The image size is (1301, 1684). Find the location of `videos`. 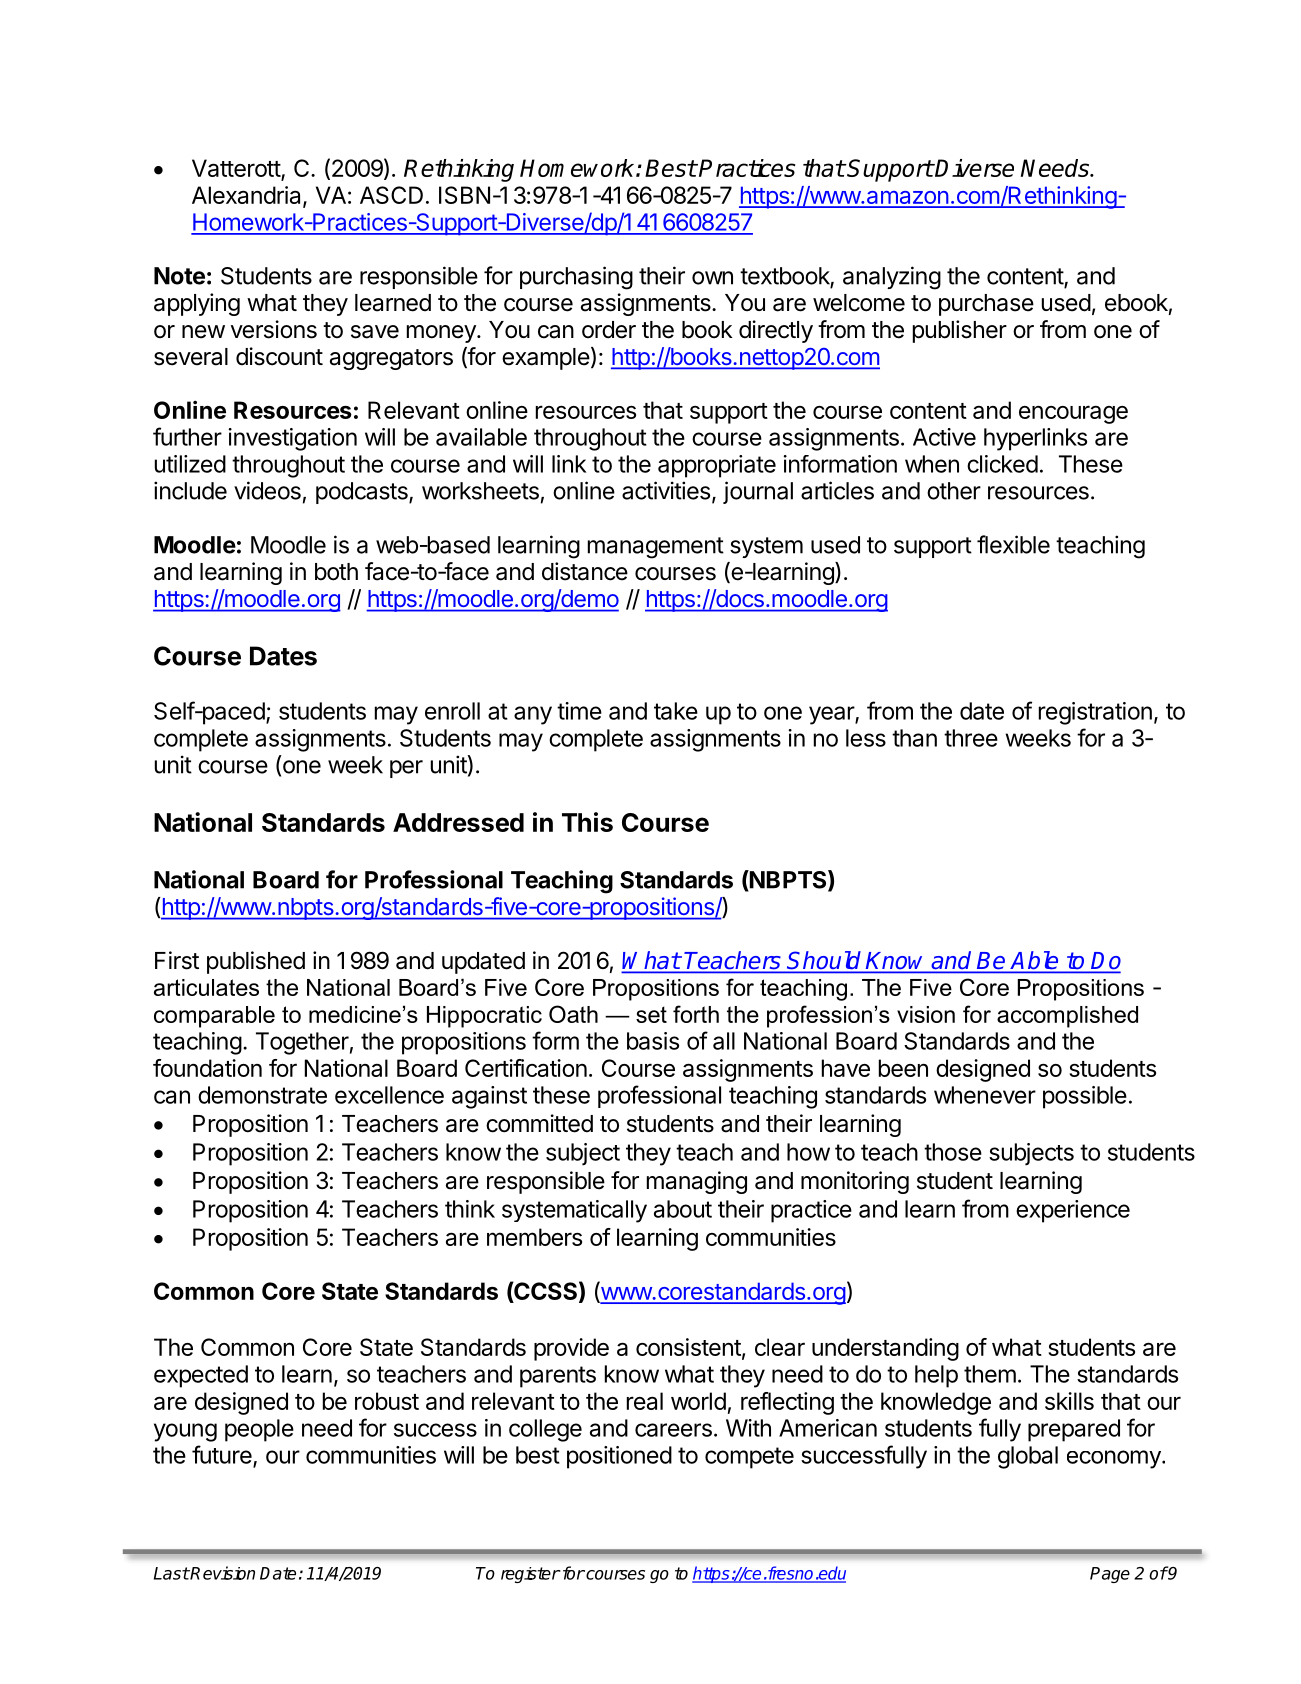

videos is located at coordinates (267, 490).
